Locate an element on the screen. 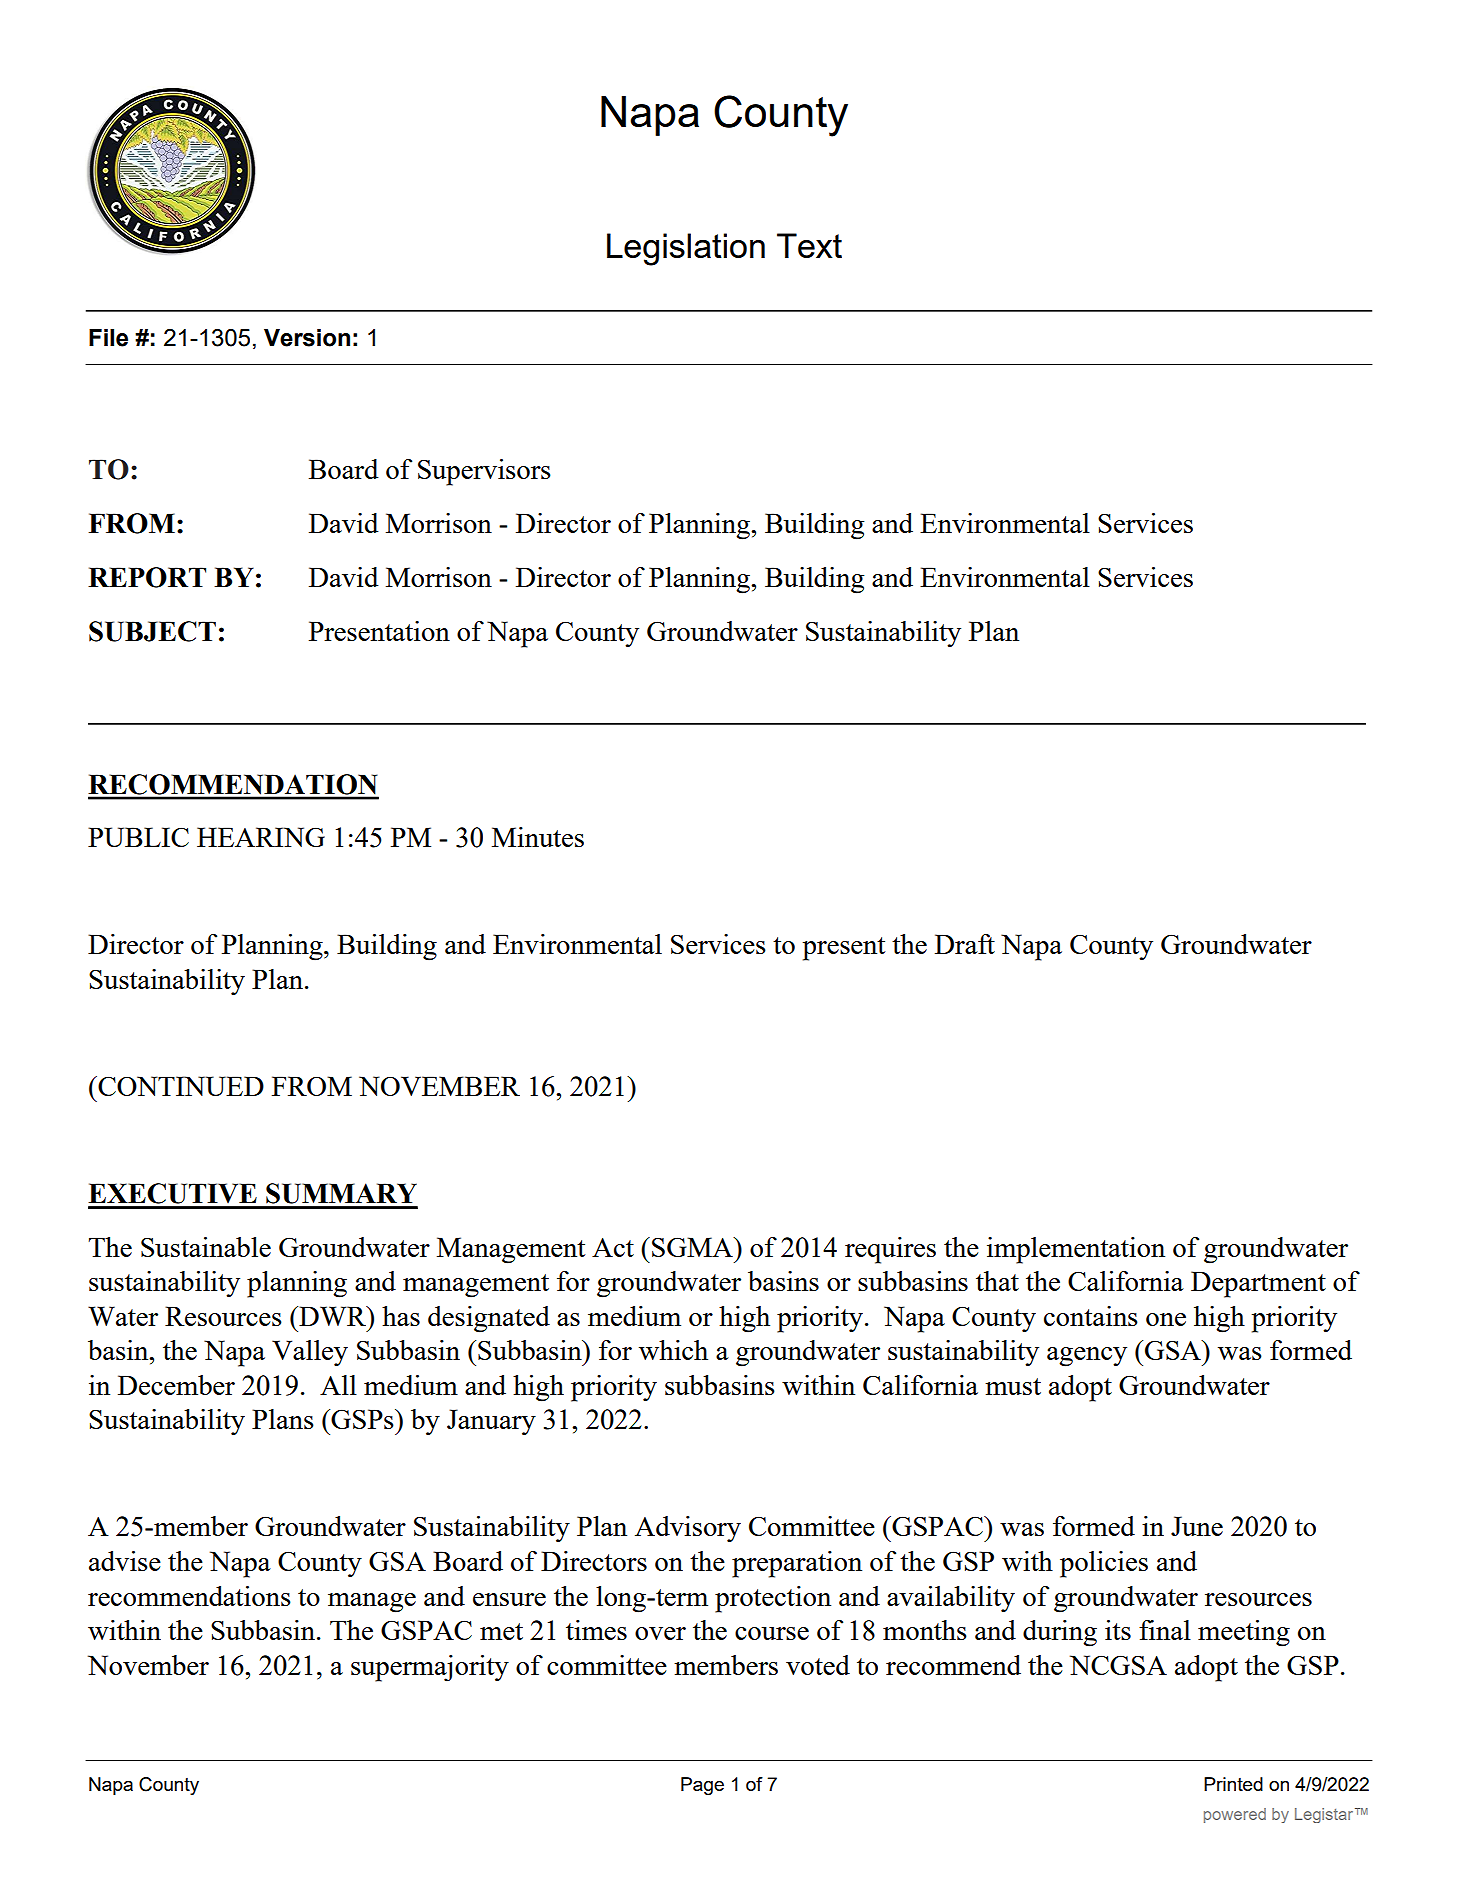  Version is located at coordinates (307, 338).
